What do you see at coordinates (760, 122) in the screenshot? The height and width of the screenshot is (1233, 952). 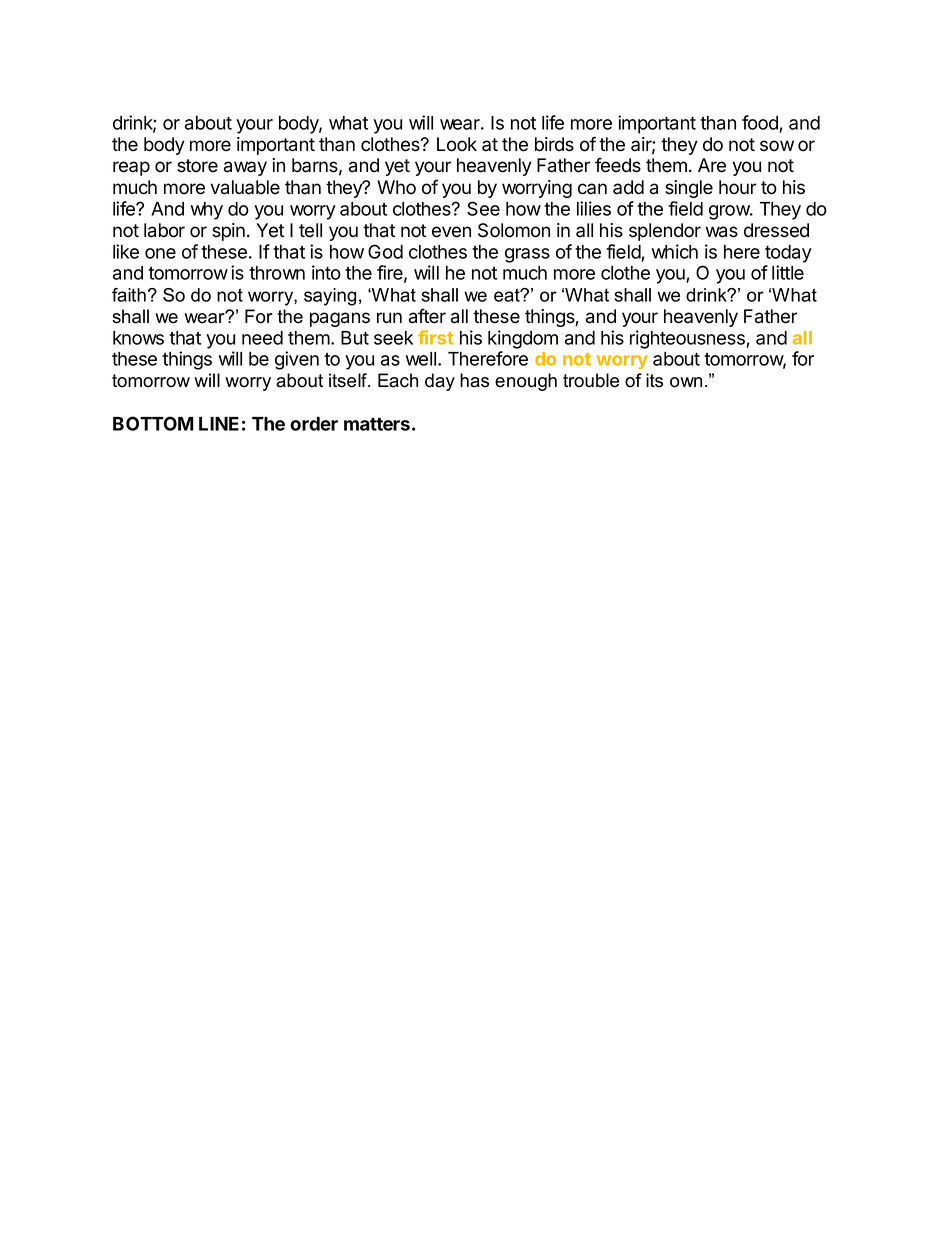 I see `food` at bounding box center [760, 122].
